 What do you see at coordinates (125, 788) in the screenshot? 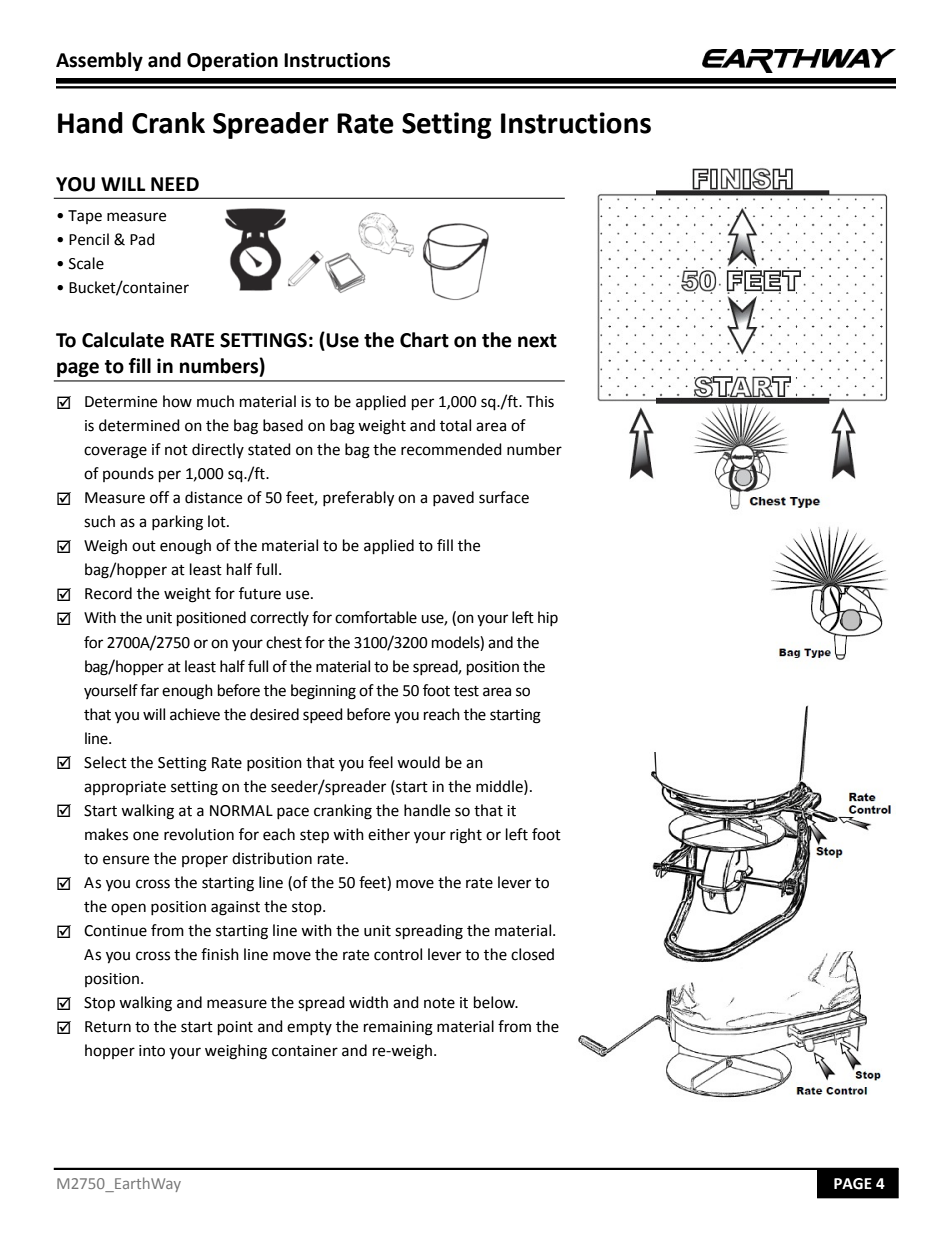
I see `appropriate` at bounding box center [125, 788].
